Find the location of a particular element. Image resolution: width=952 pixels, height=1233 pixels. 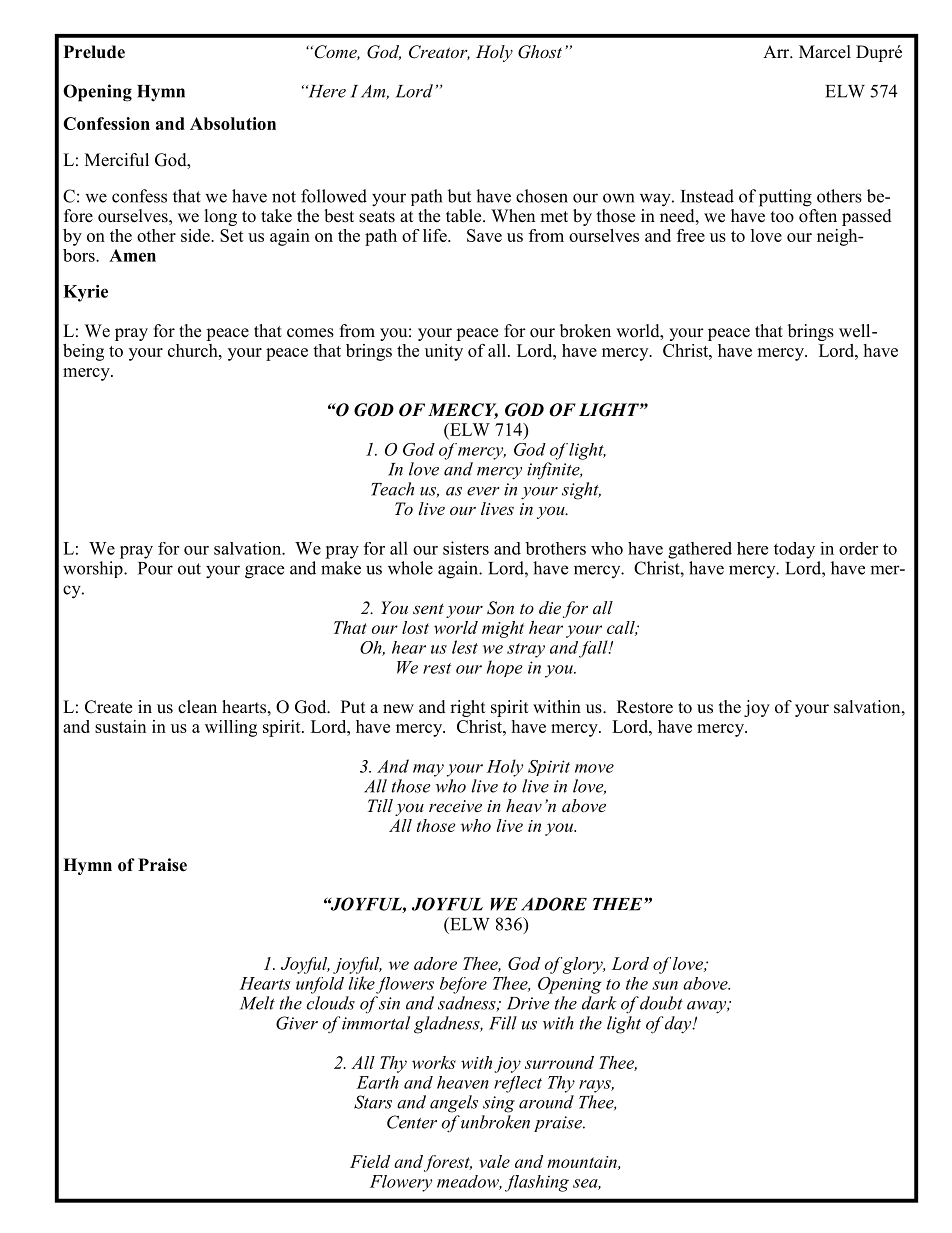

Son is located at coordinates (500, 608).
